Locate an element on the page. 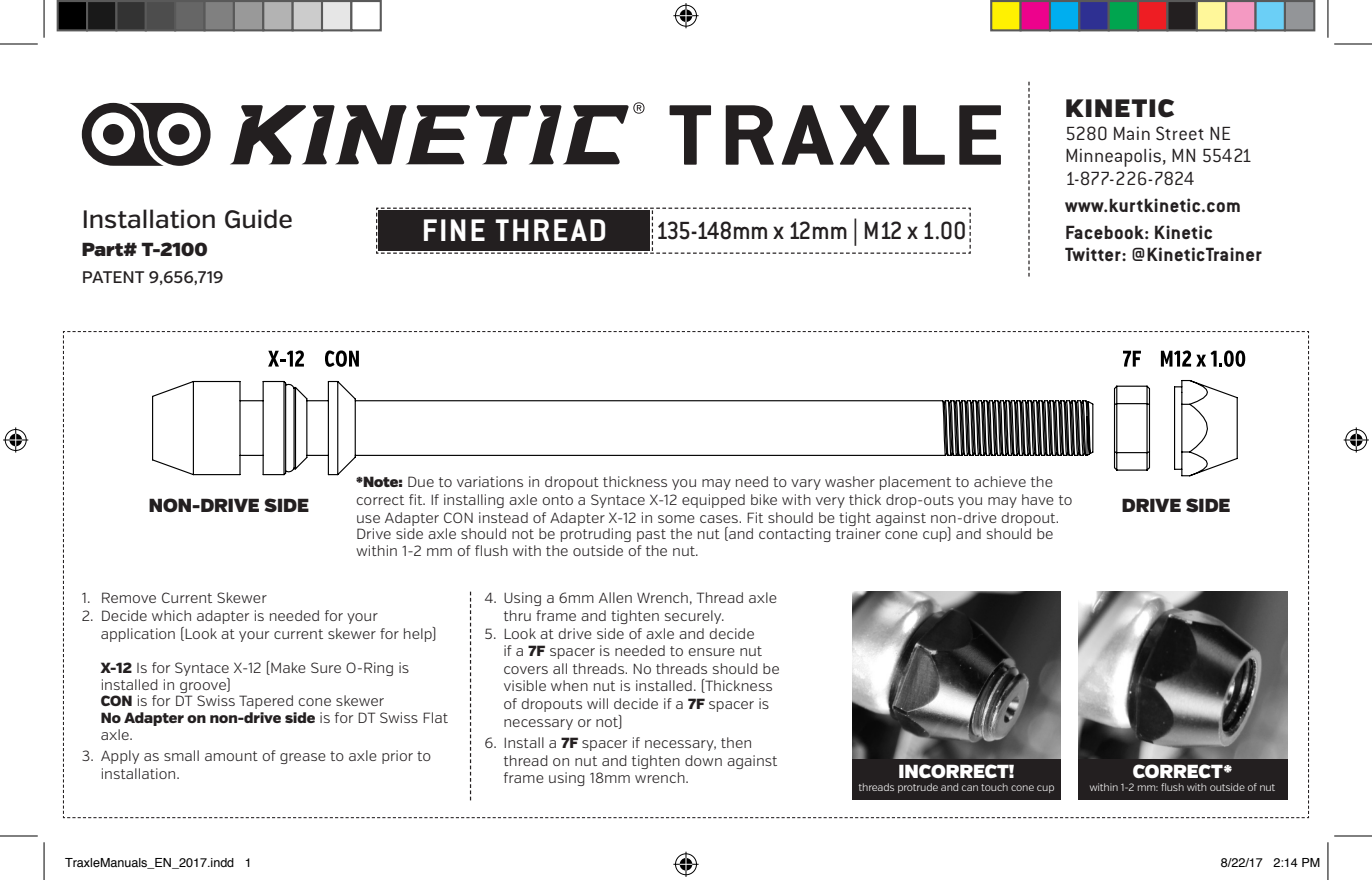  have is located at coordinates (1038, 499).
